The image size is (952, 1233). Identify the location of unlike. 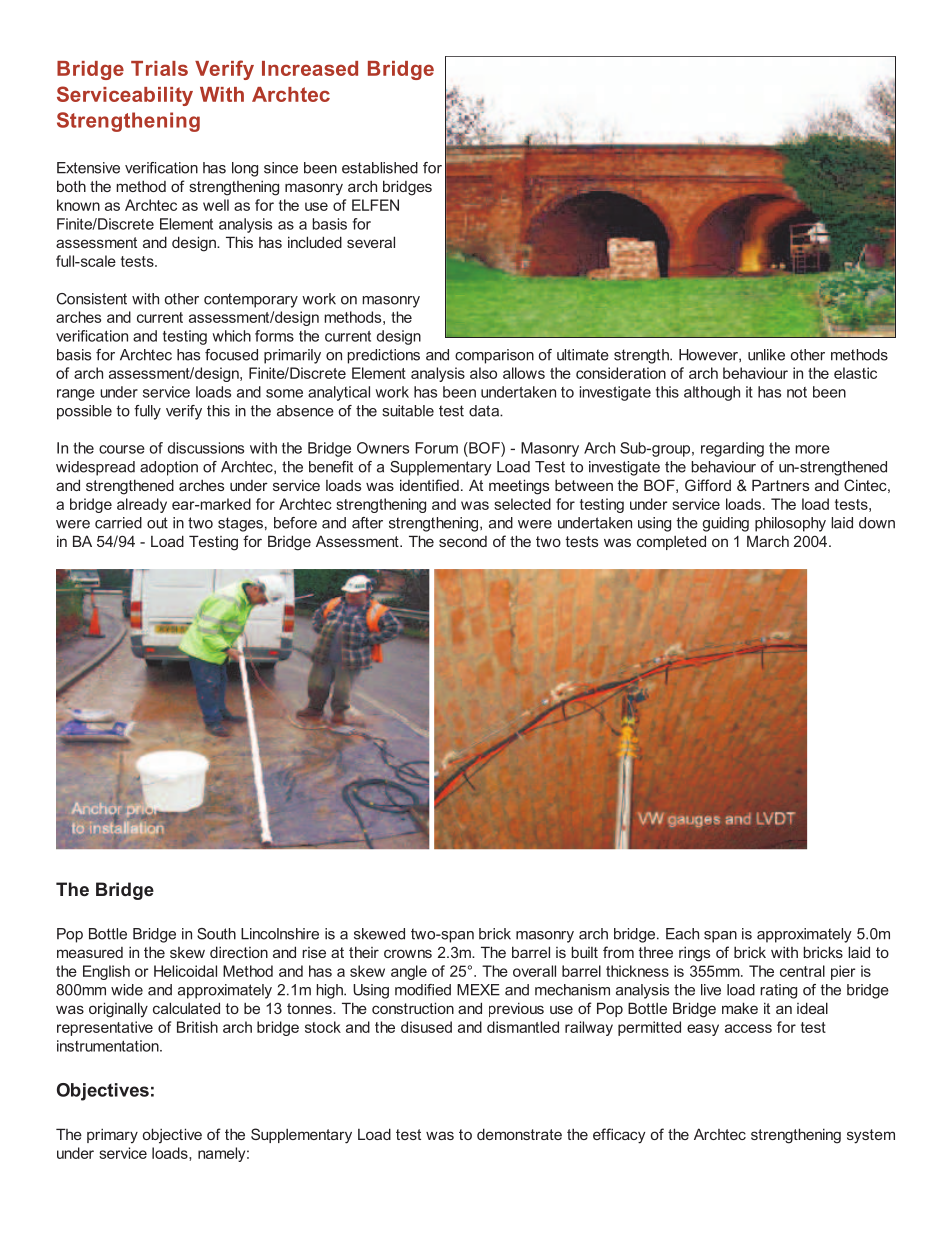
(766, 355).
